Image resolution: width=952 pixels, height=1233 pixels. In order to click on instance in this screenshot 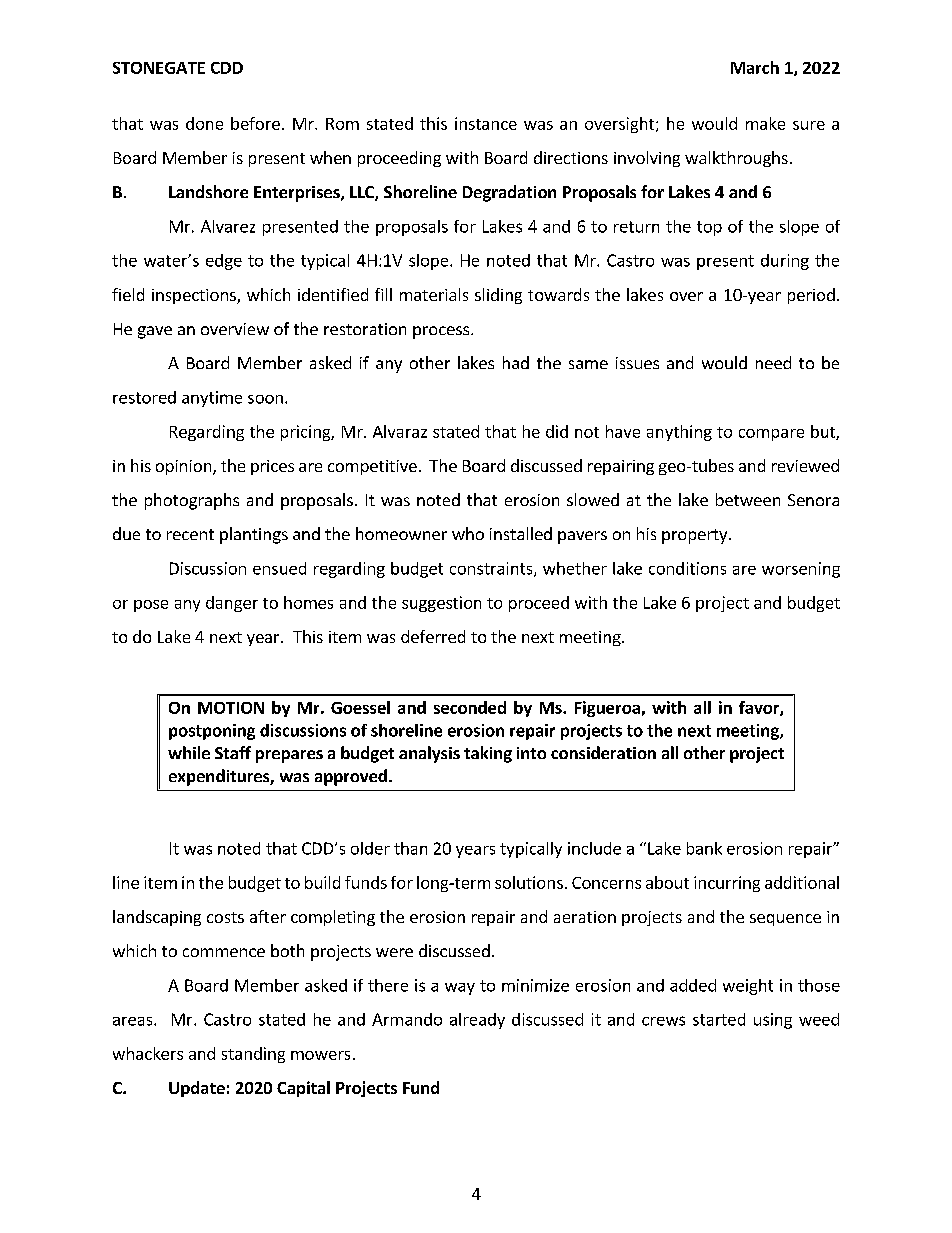, I will do `click(486, 123)`.
